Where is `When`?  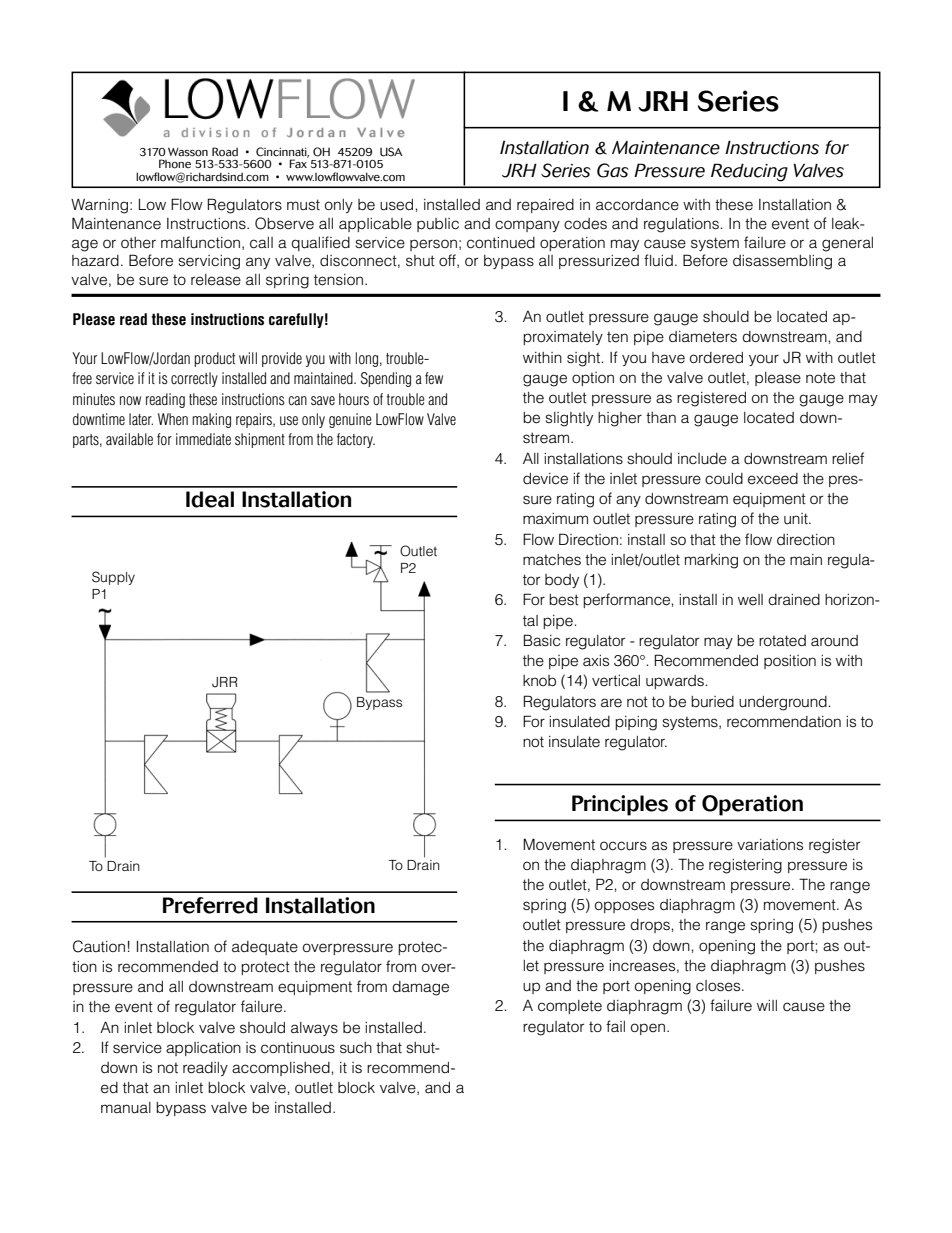
When is located at coordinates (173, 419).
